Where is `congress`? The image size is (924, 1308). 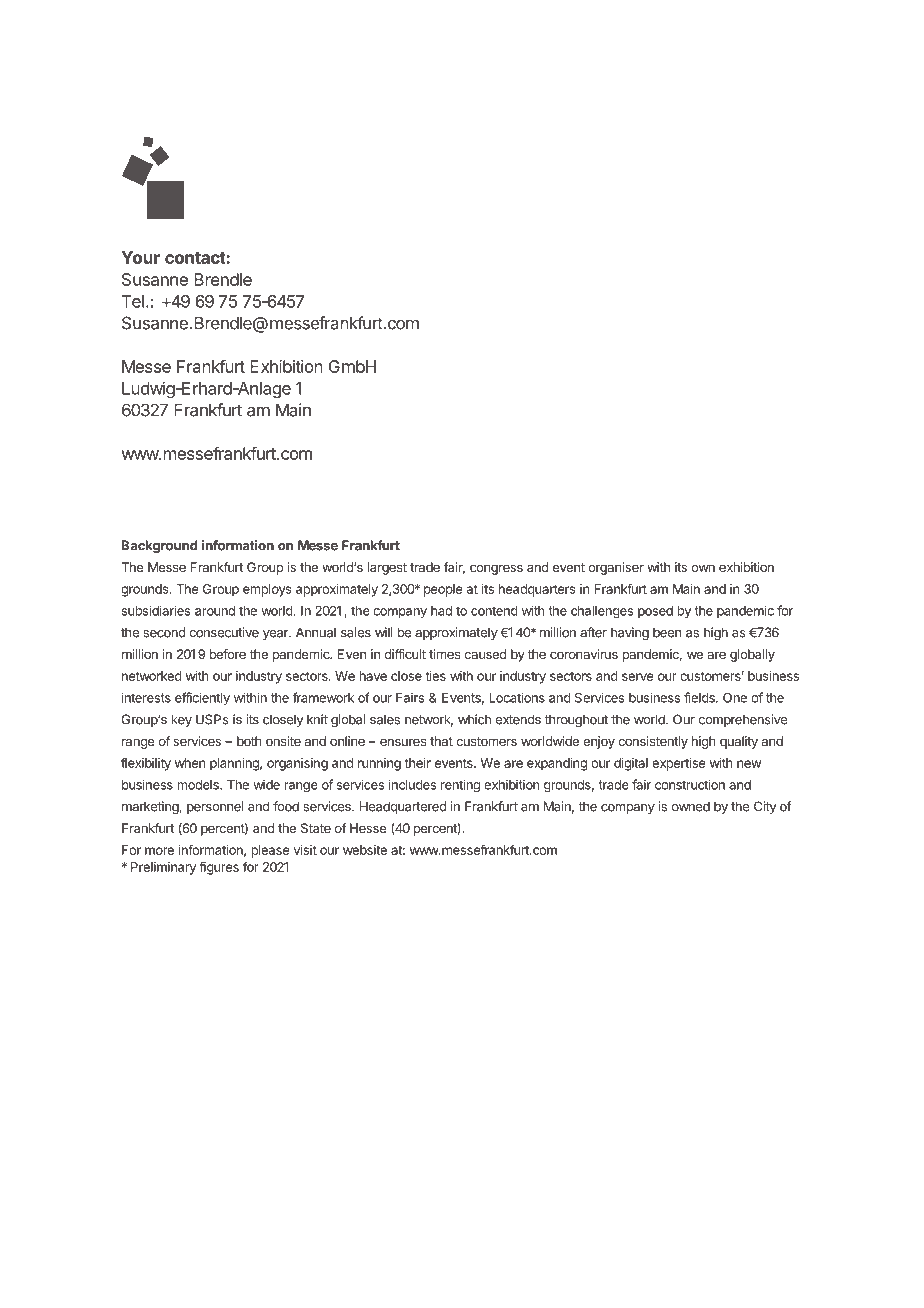 congress is located at coordinates (496, 569).
